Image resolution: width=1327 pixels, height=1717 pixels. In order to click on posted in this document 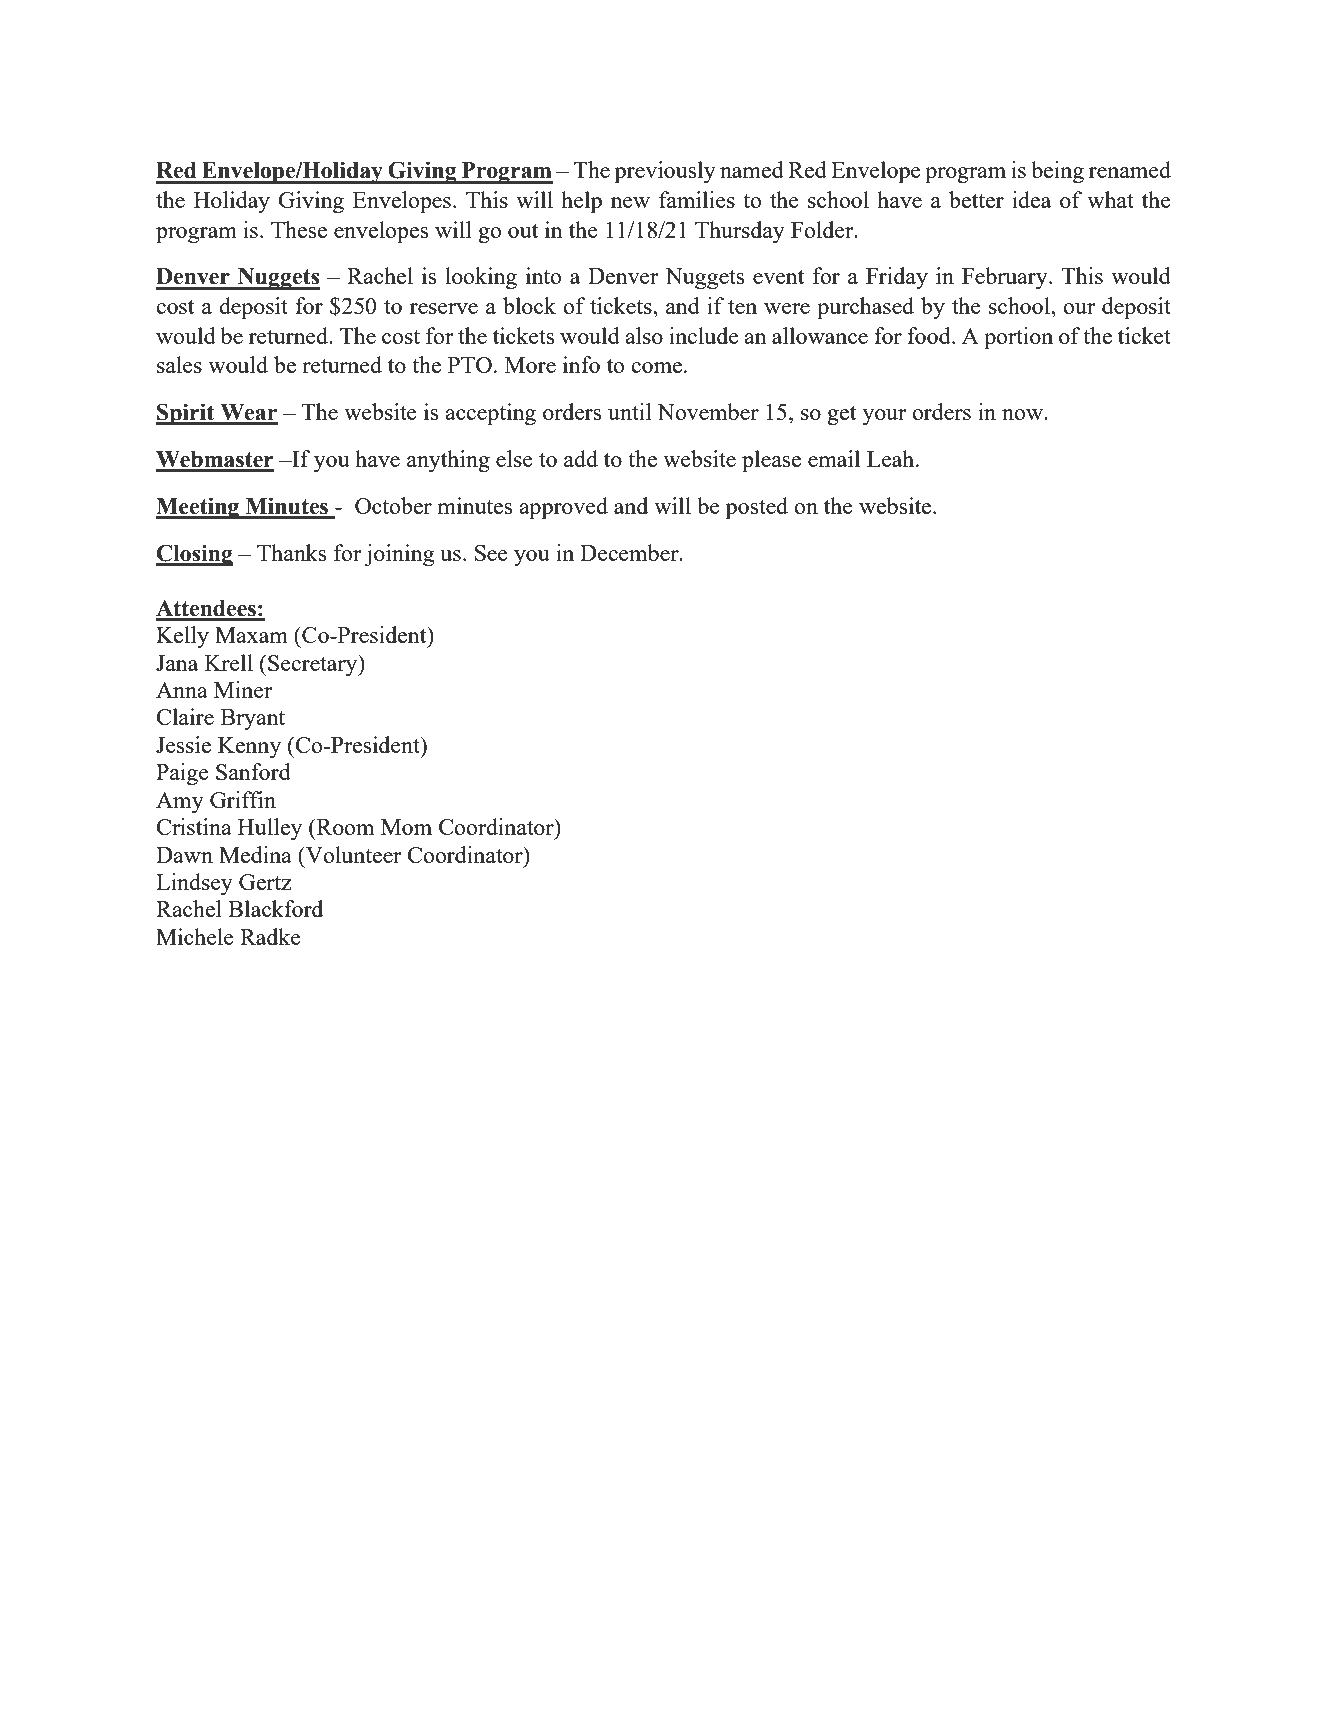, I will do `click(757, 508)`.
